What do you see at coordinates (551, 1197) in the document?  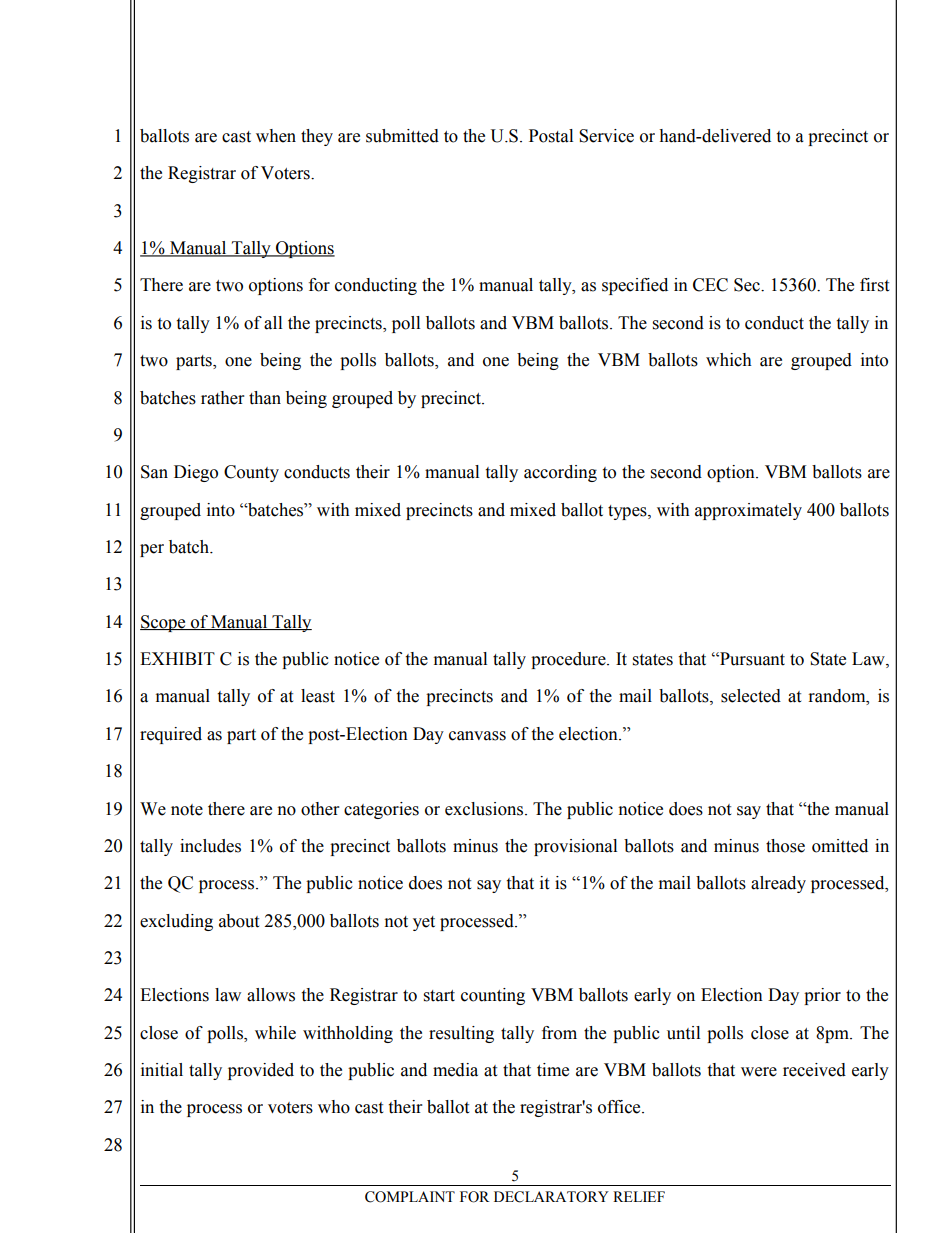 I see `DECLARATORY` at bounding box center [551, 1197].
